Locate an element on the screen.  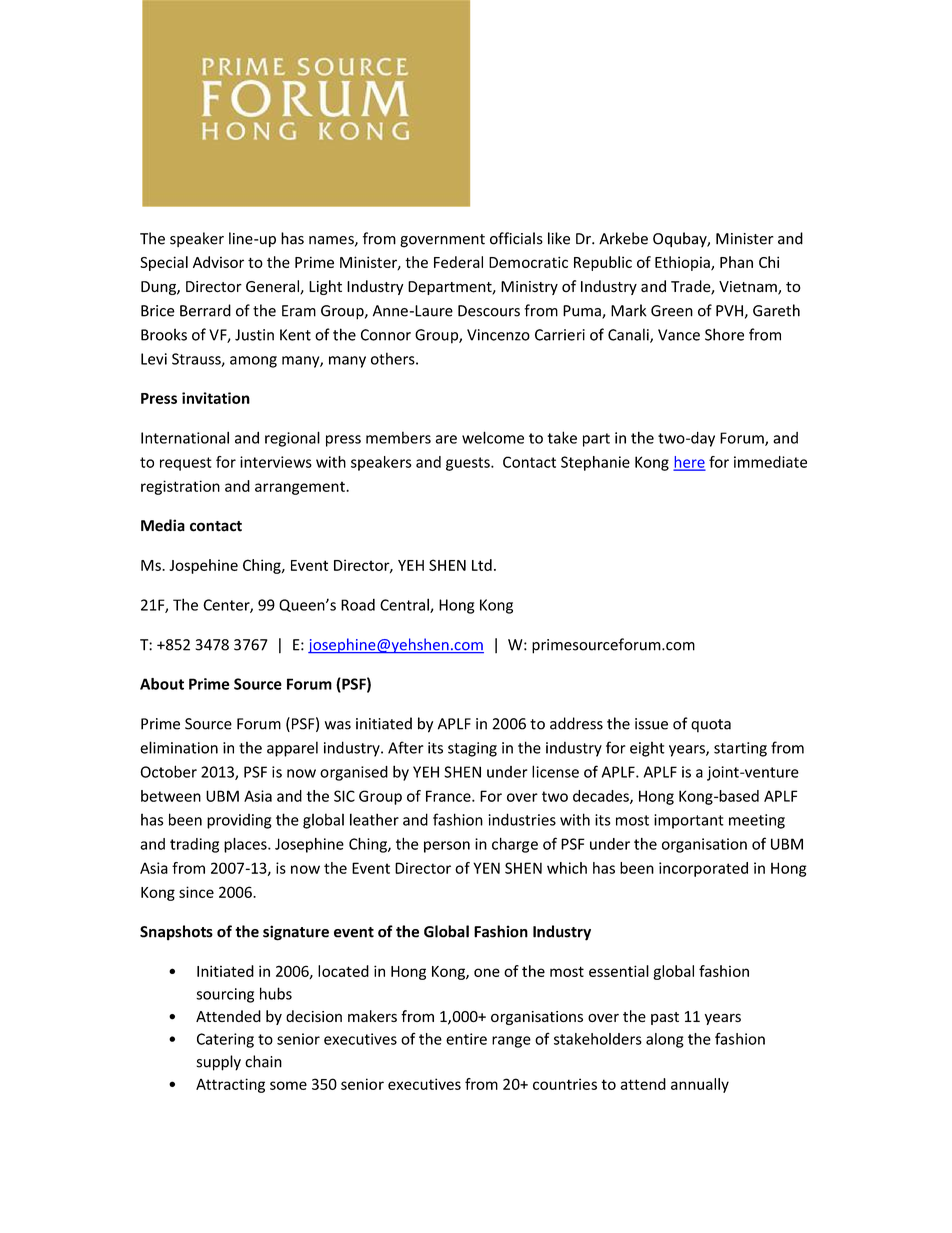
supply is located at coordinates (219, 1063).
